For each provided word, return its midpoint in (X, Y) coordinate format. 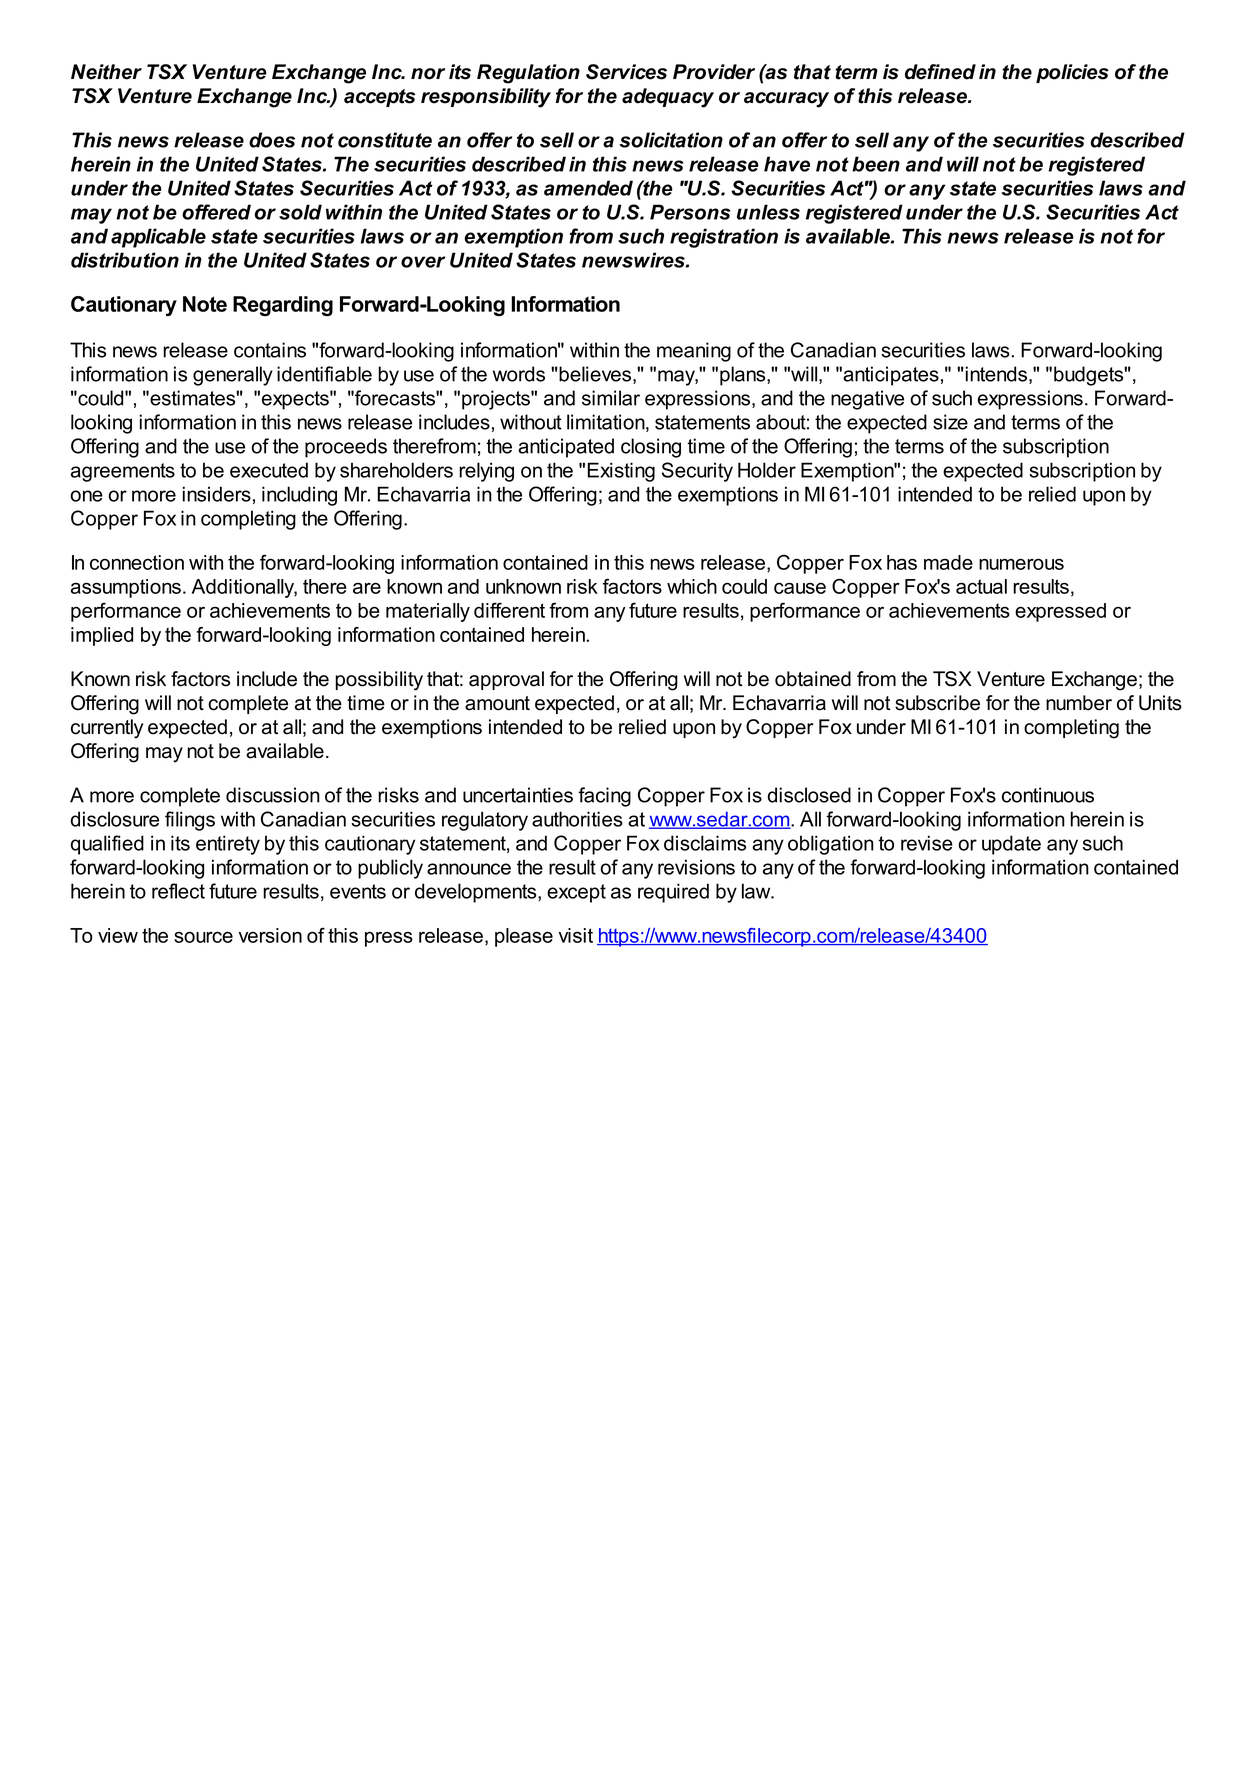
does (272, 140)
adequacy (668, 98)
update (1011, 845)
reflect (178, 891)
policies (1072, 73)
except (576, 893)
